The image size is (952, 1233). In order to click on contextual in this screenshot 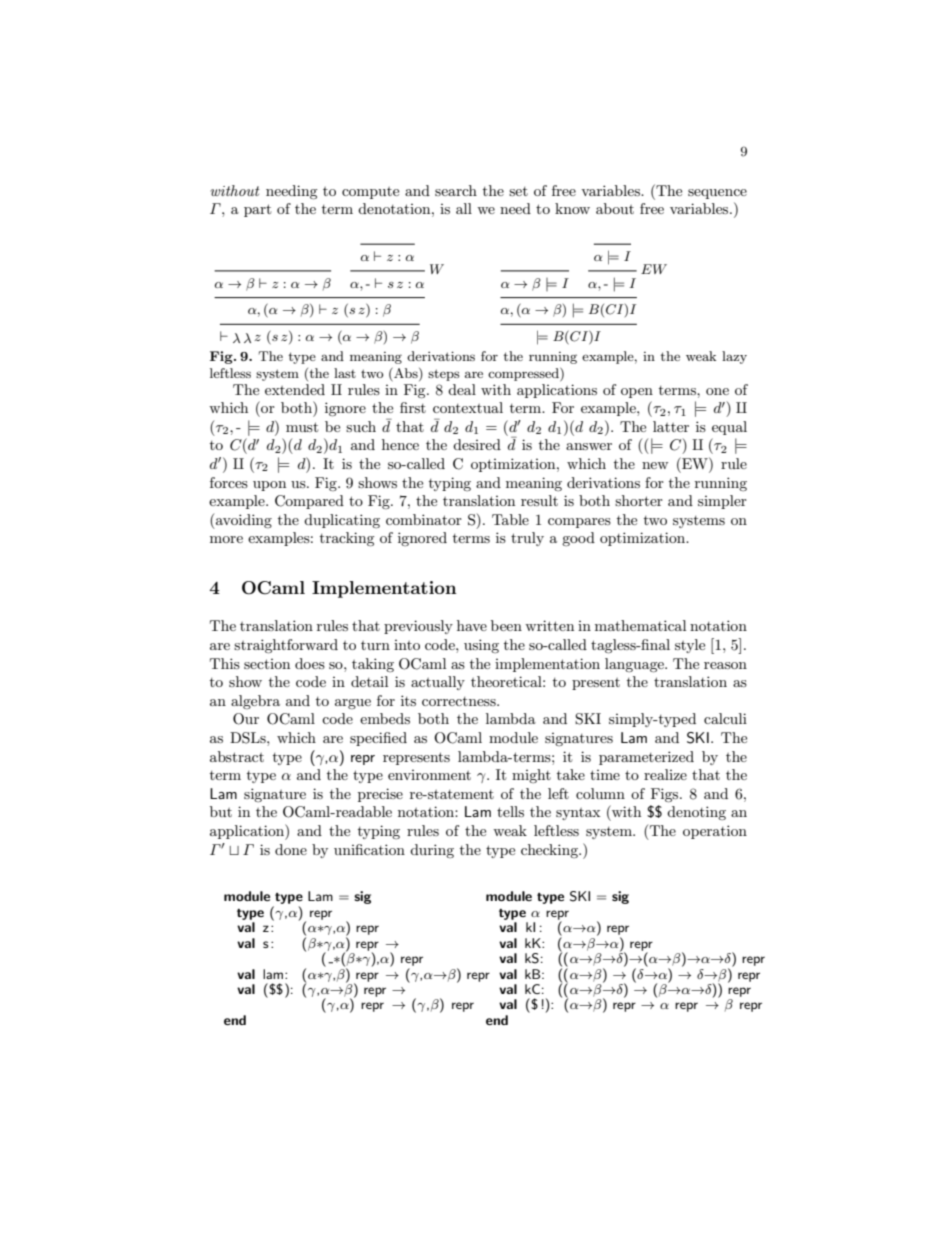, I will do `click(468, 407)`.
